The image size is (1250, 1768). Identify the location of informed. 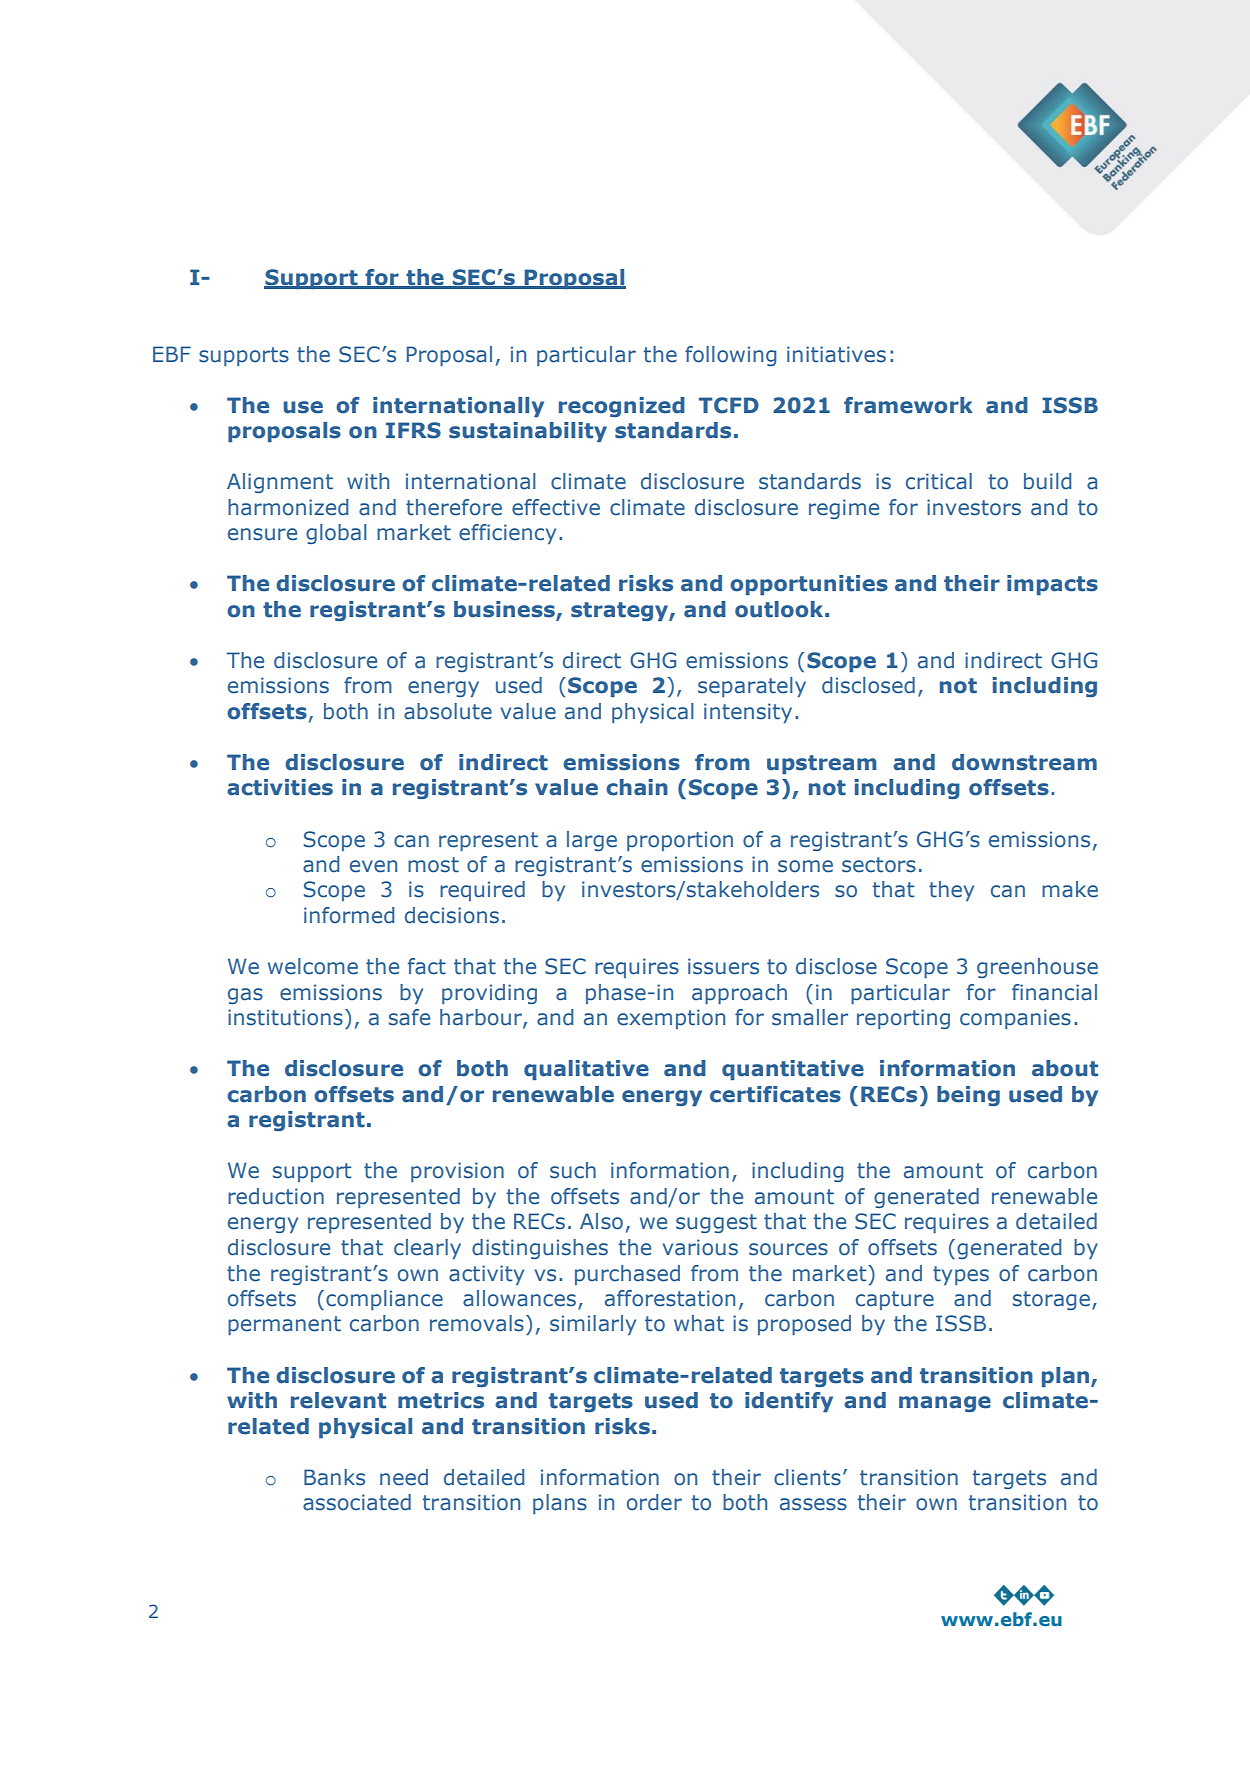
(349, 915).
